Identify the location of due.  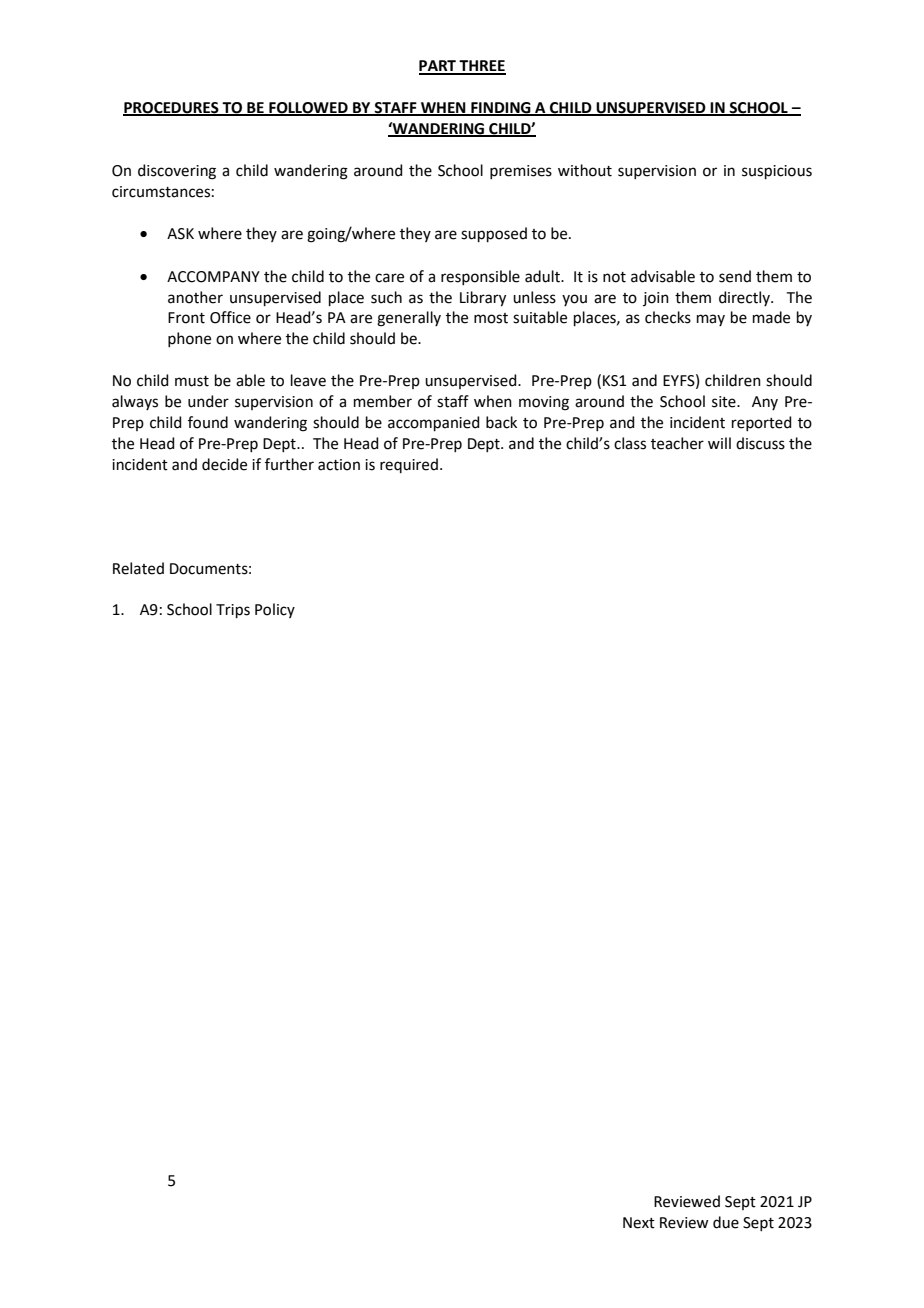
(726, 1222).
